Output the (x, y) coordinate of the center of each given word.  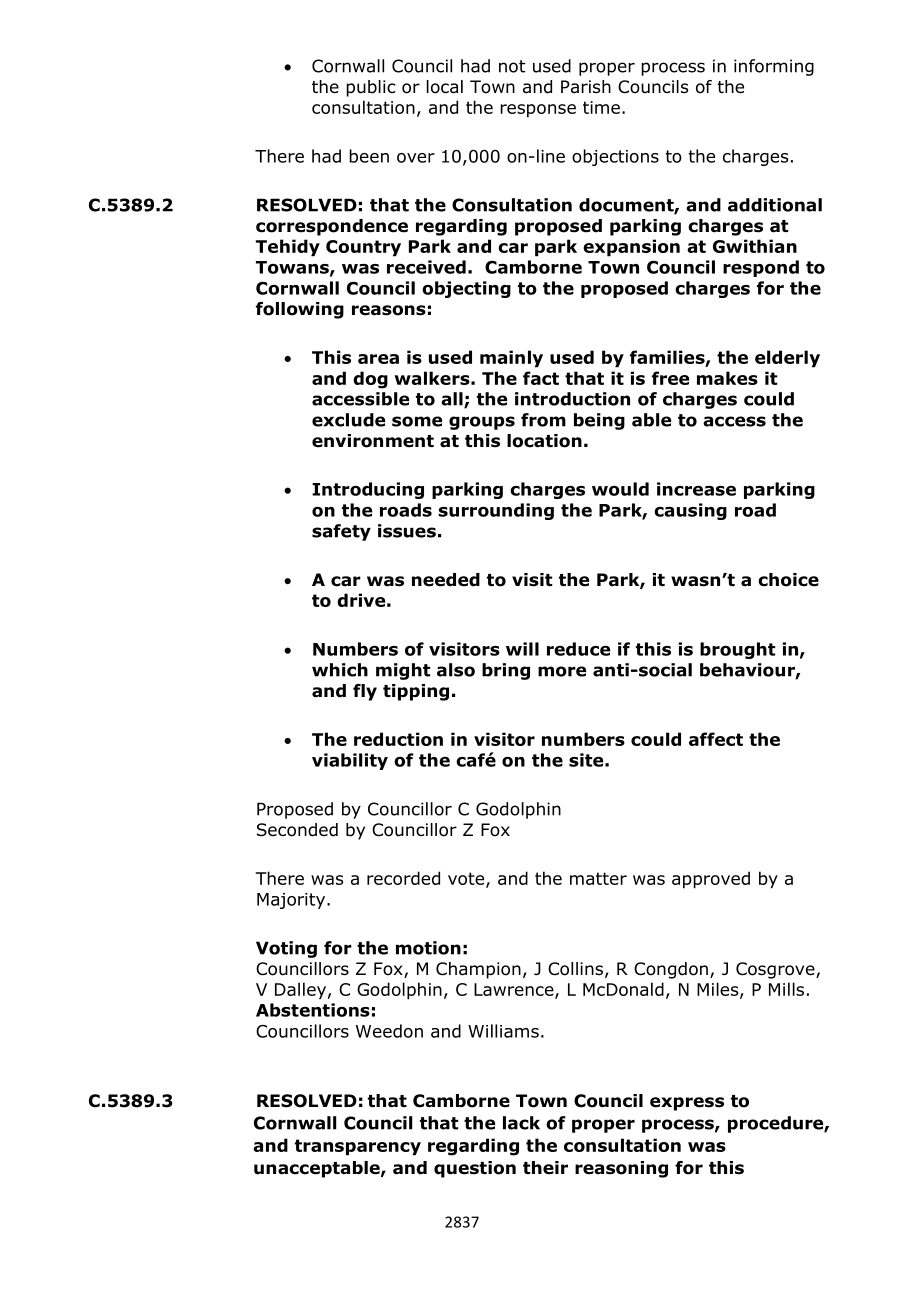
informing (774, 67)
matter (598, 878)
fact (541, 378)
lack (521, 1123)
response (538, 111)
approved (711, 880)
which (340, 670)
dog (370, 380)
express (687, 1104)
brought (737, 650)
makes (727, 378)
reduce (578, 649)
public (371, 88)
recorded (403, 878)
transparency (358, 1147)
